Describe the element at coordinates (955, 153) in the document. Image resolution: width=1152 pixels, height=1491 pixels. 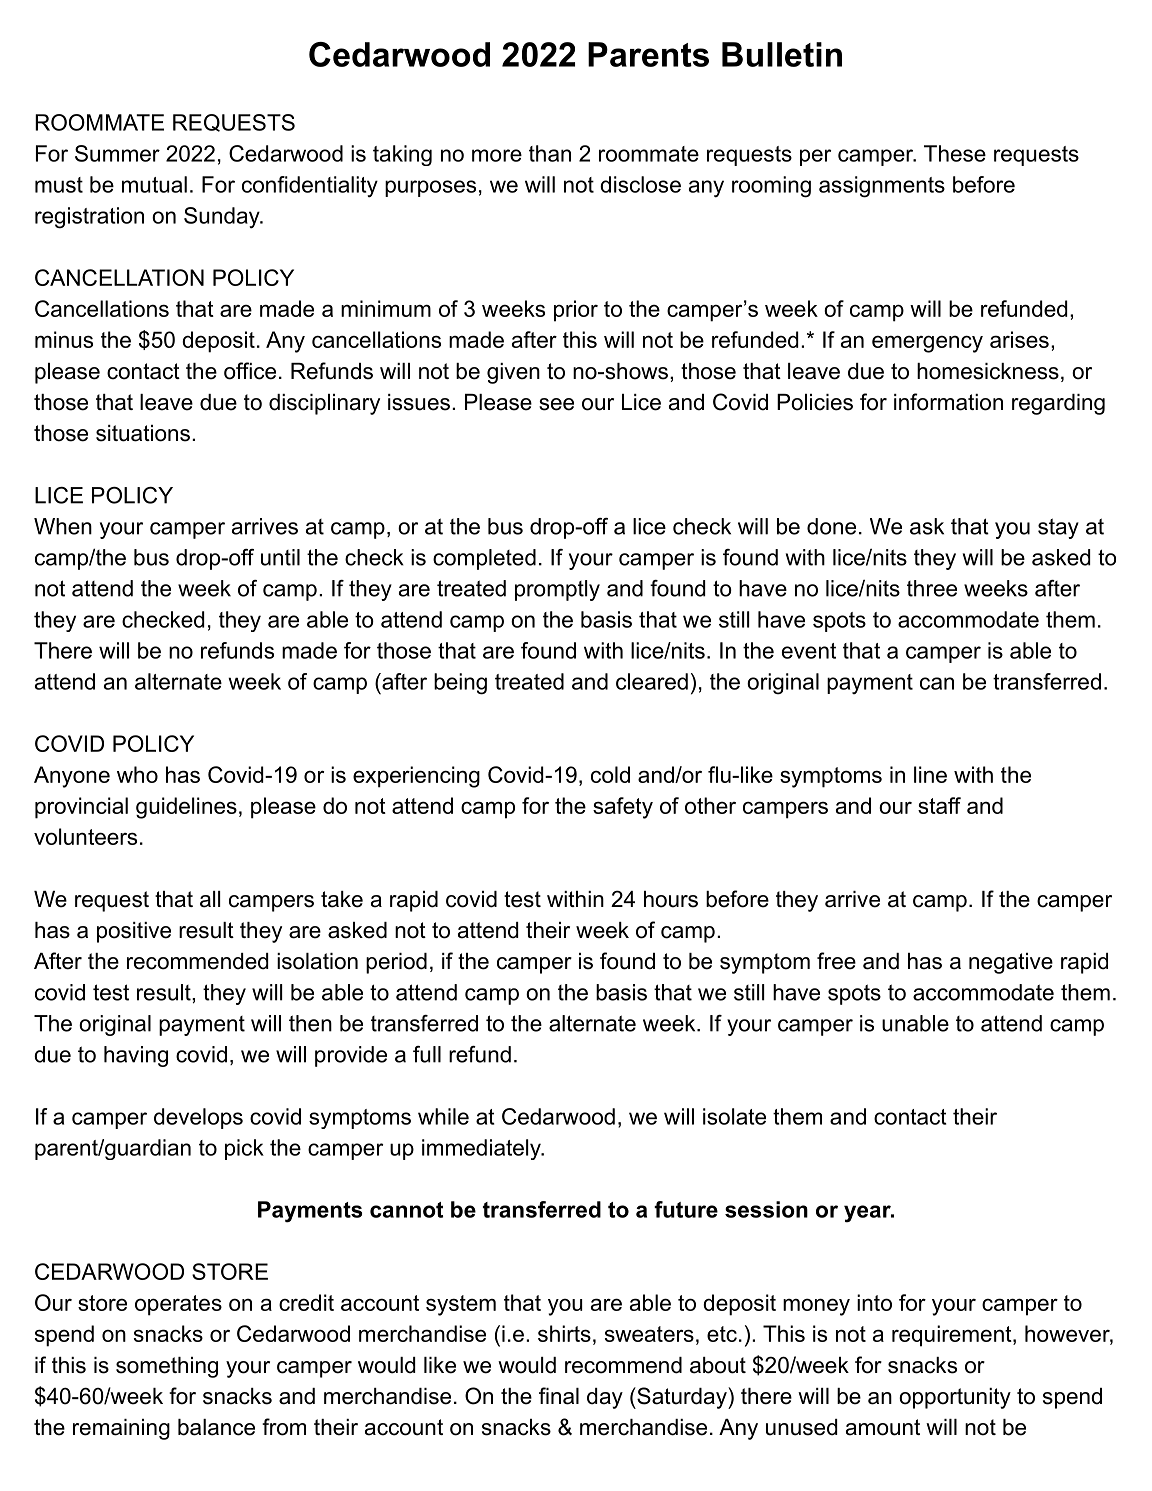
I see `These` at that location.
